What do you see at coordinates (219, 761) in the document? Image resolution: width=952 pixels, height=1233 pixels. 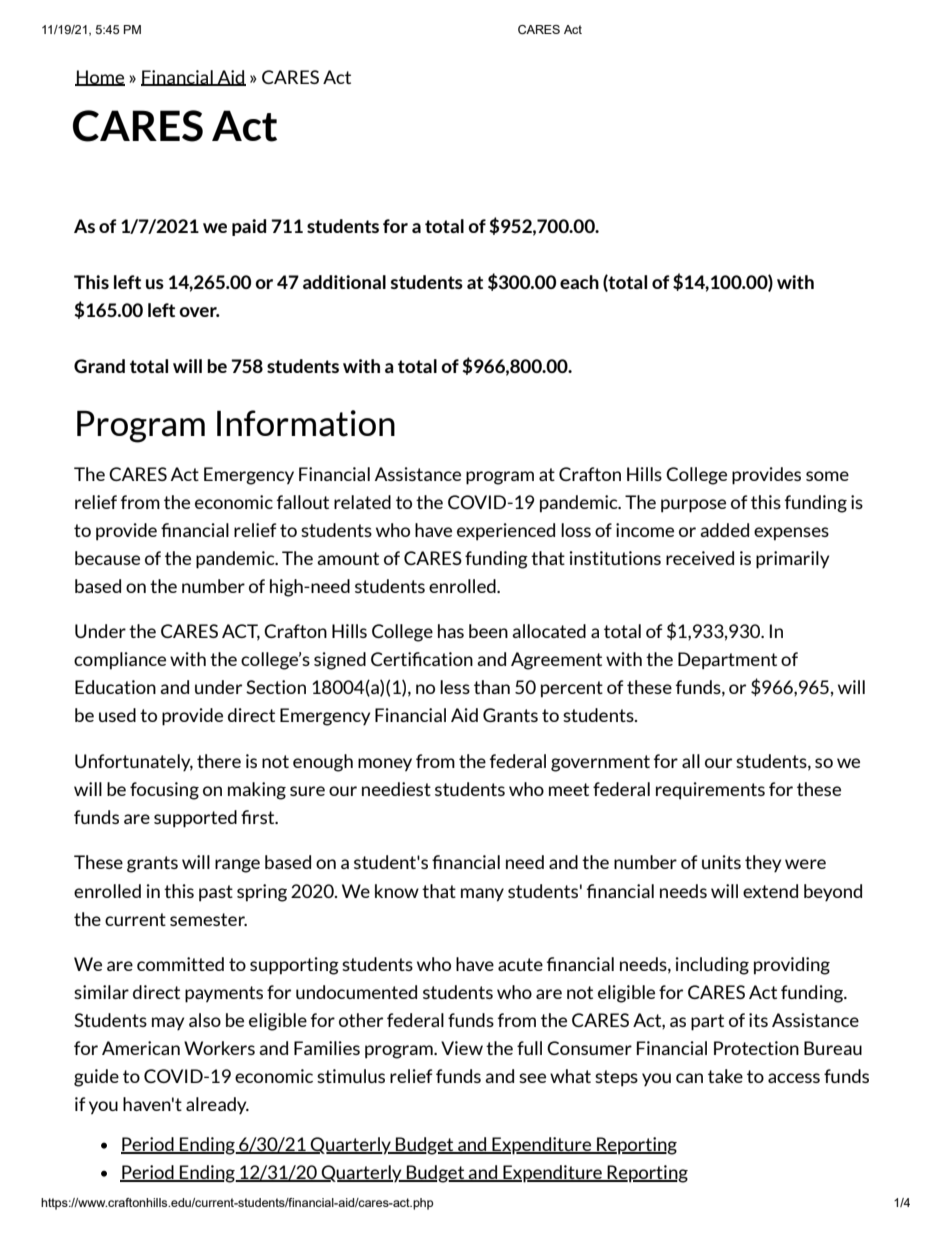 I see `there` at bounding box center [219, 761].
